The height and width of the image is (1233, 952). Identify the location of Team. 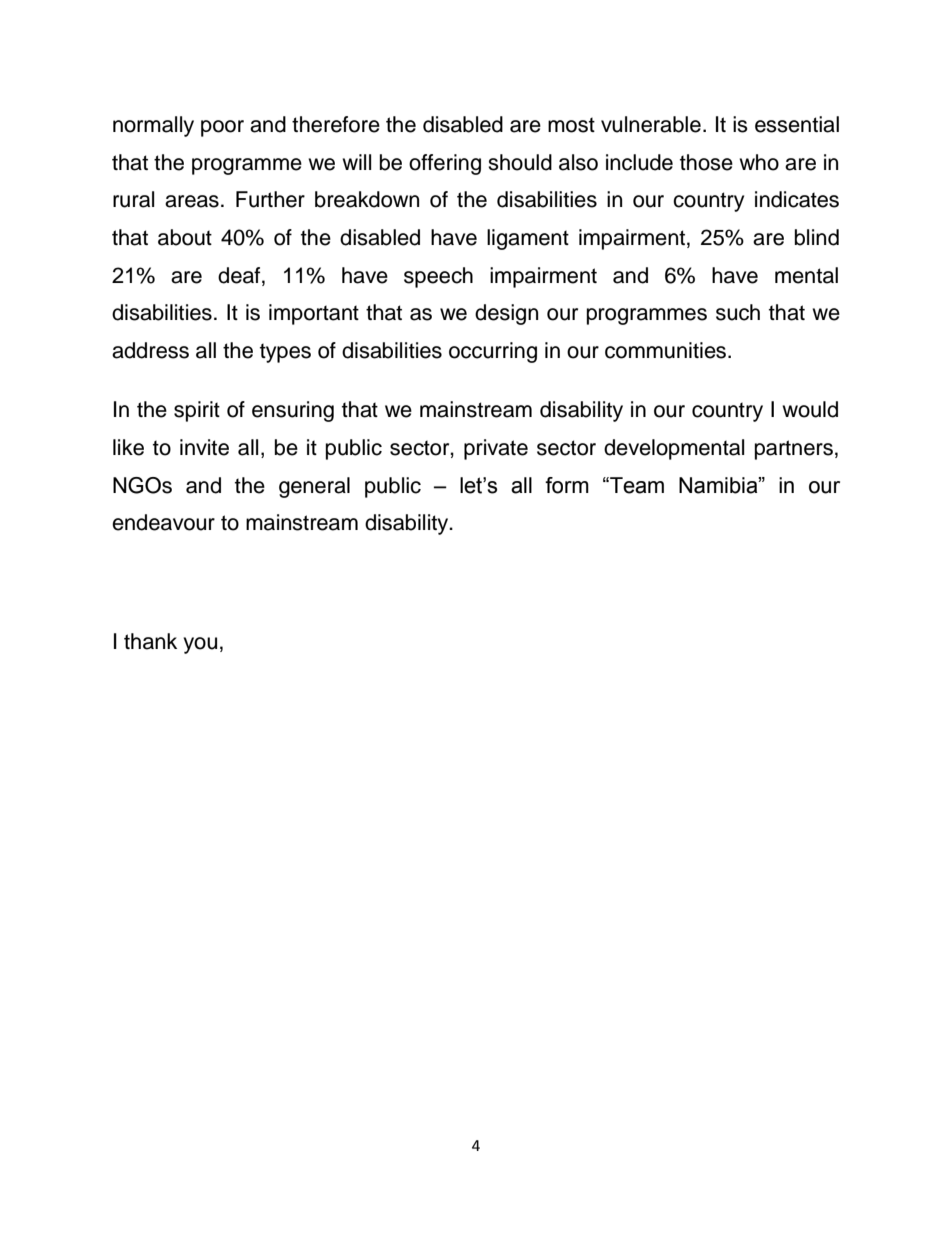
(636, 485).
